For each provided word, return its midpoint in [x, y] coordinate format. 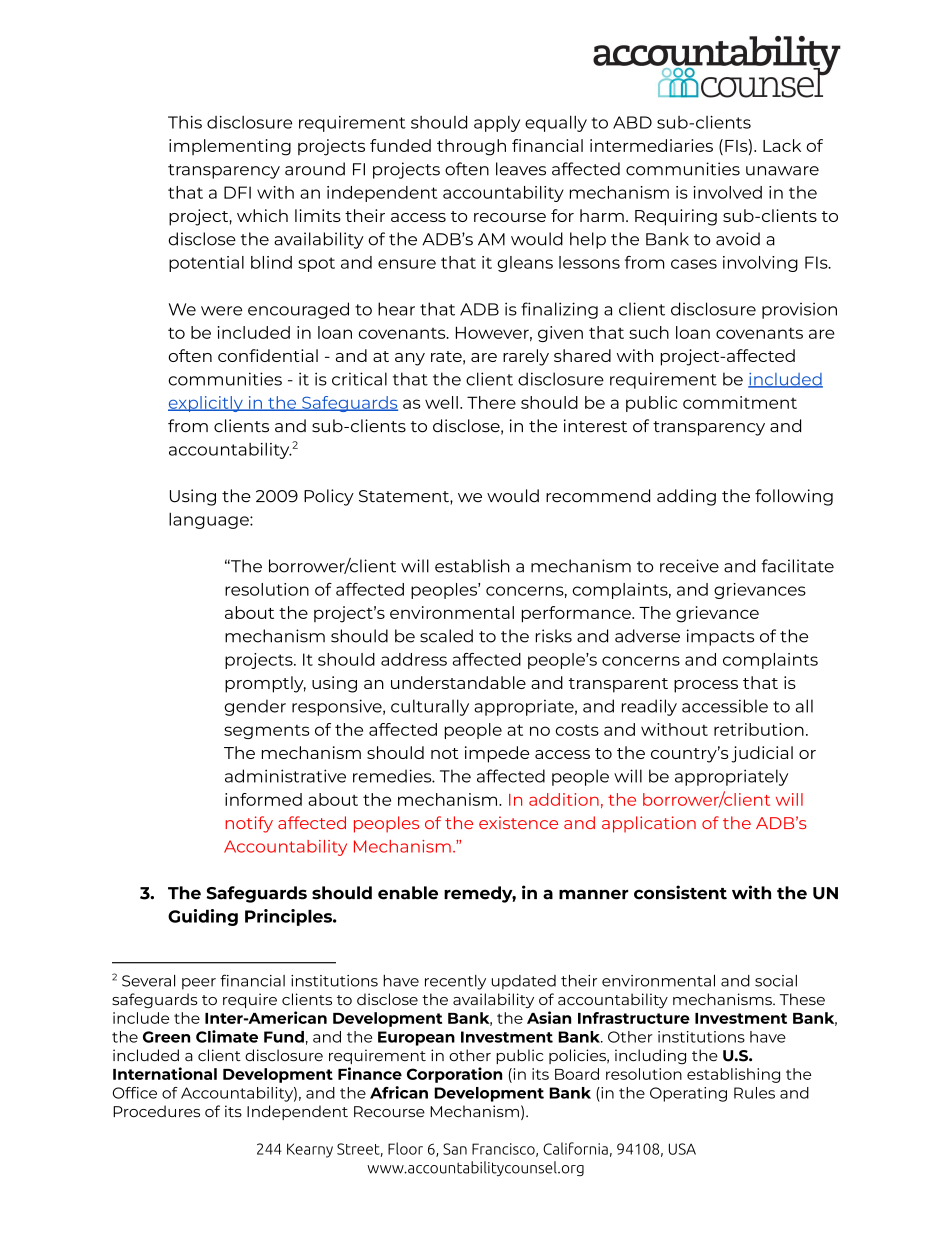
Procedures [156, 1111]
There [491, 402]
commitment [740, 402]
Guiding [203, 917]
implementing [230, 147]
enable [408, 893]
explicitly [206, 404]
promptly [265, 684]
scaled [446, 636]
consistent [680, 892]
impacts [720, 637]
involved [727, 192]
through [471, 147]
